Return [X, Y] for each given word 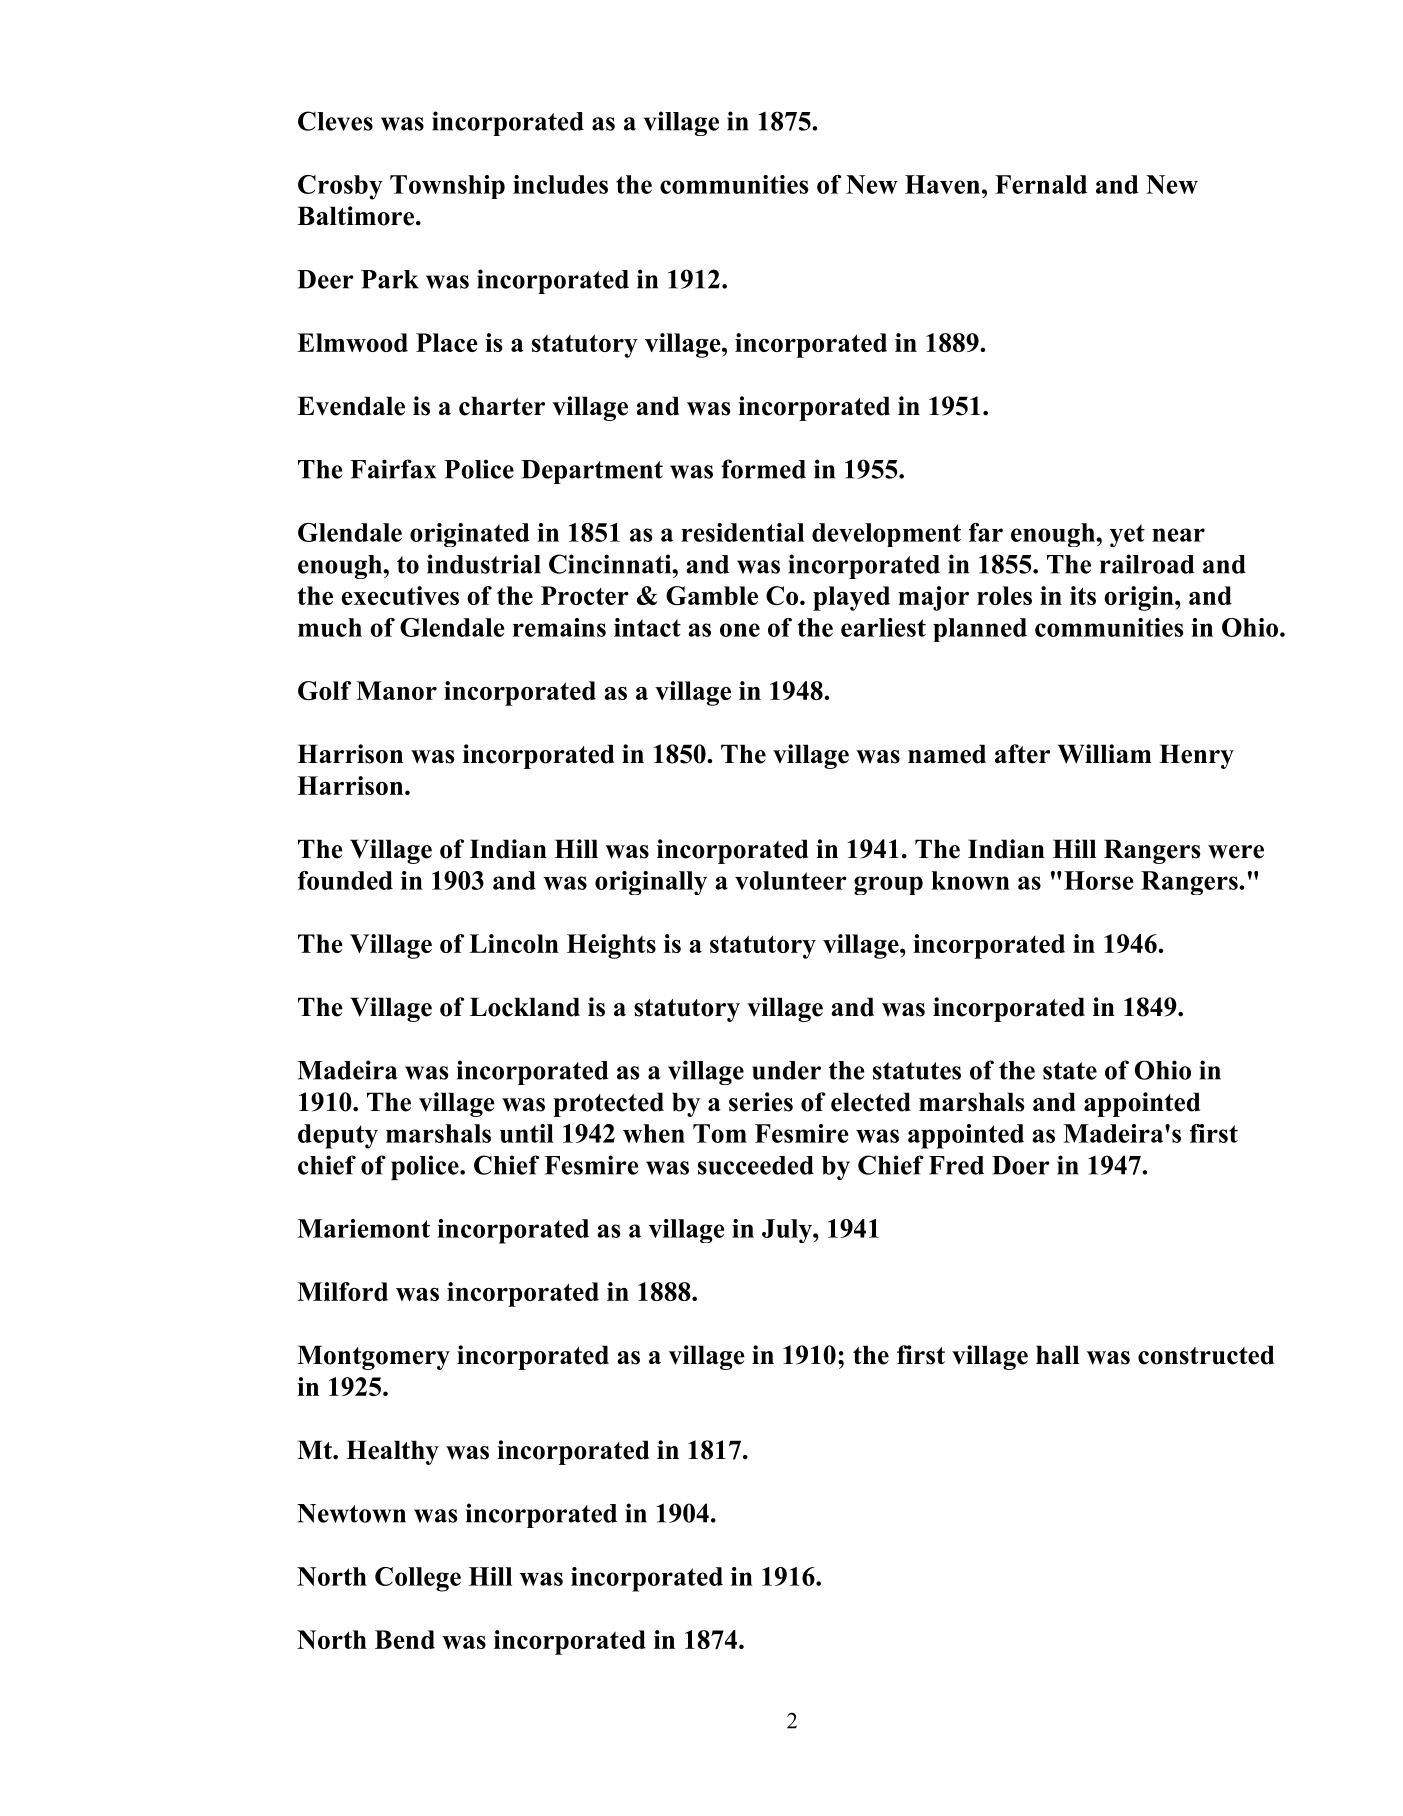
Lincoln [514, 943]
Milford [342, 1291]
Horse [1099, 880]
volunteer [791, 880]
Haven [944, 184]
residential [742, 532]
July [788, 1231]
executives [400, 595]
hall [1057, 1354]
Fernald [1041, 184]
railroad [1147, 564]
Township [447, 187]
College [418, 1579]
